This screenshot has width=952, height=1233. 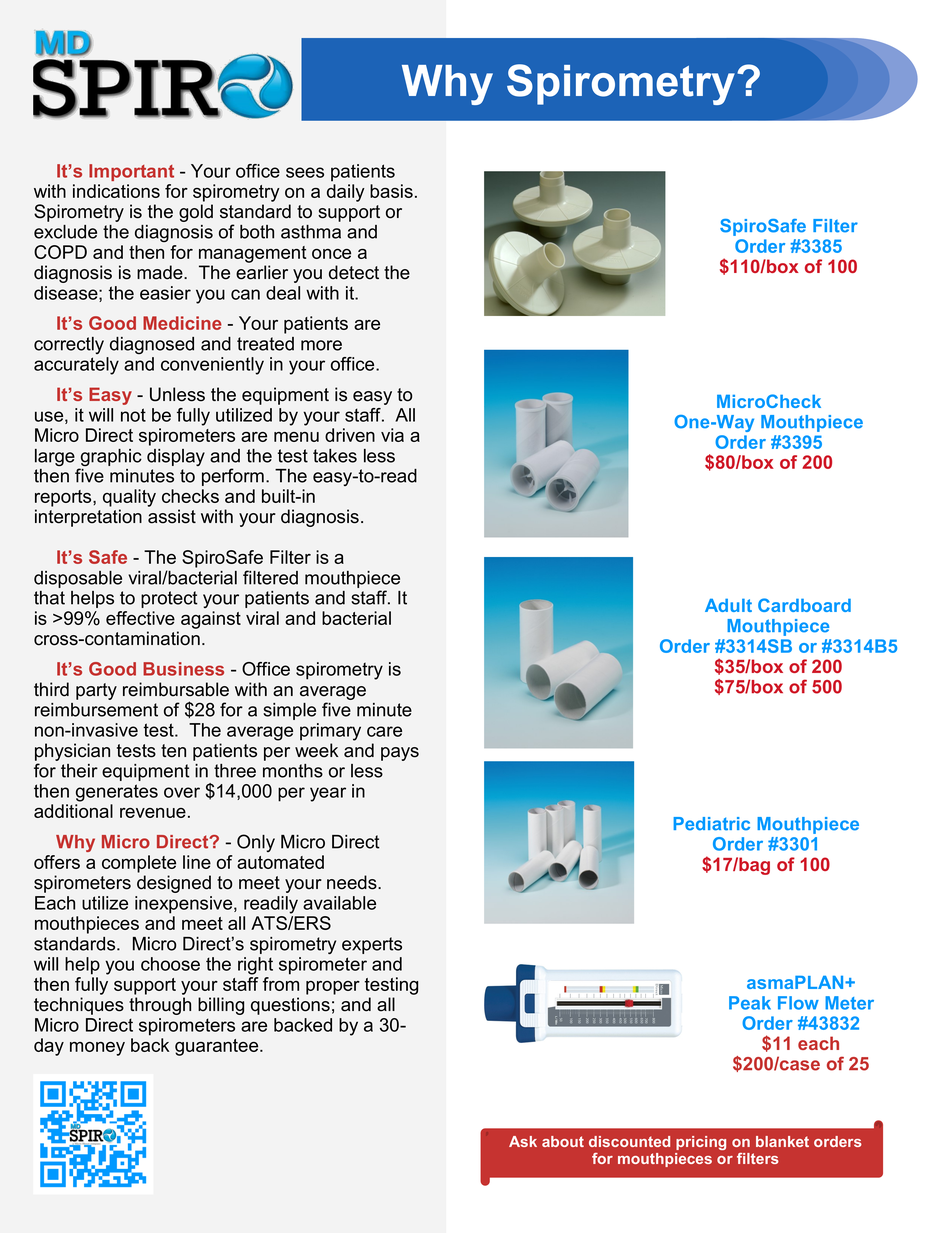 I want to click on daily, so click(x=346, y=193).
